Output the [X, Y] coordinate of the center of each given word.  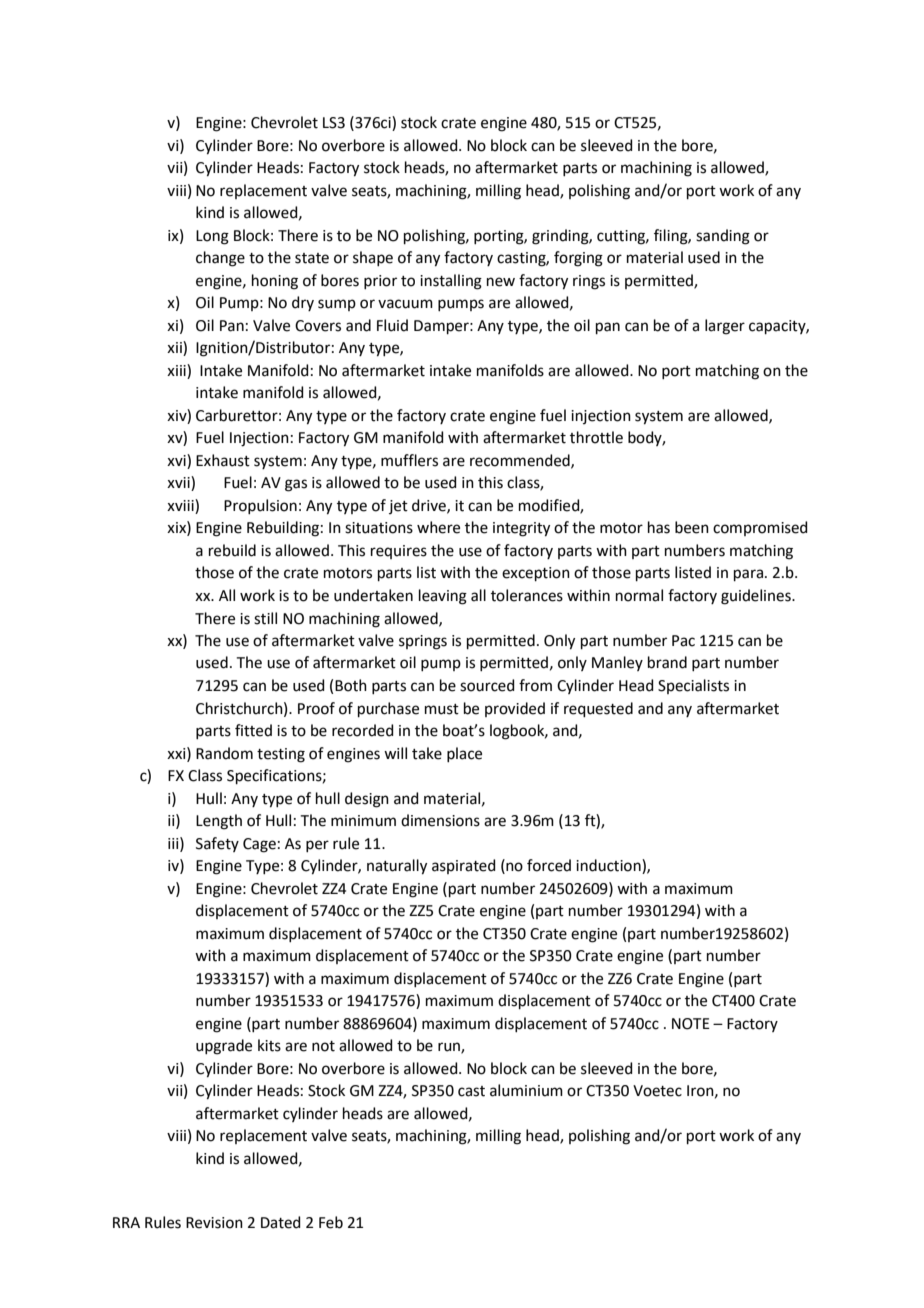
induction [609, 866]
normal [639, 595]
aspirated [464, 866]
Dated [281, 1222]
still [265, 618]
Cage [259, 845]
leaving [443, 597]
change [220, 259]
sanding [723, 237]
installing [451, 282]
